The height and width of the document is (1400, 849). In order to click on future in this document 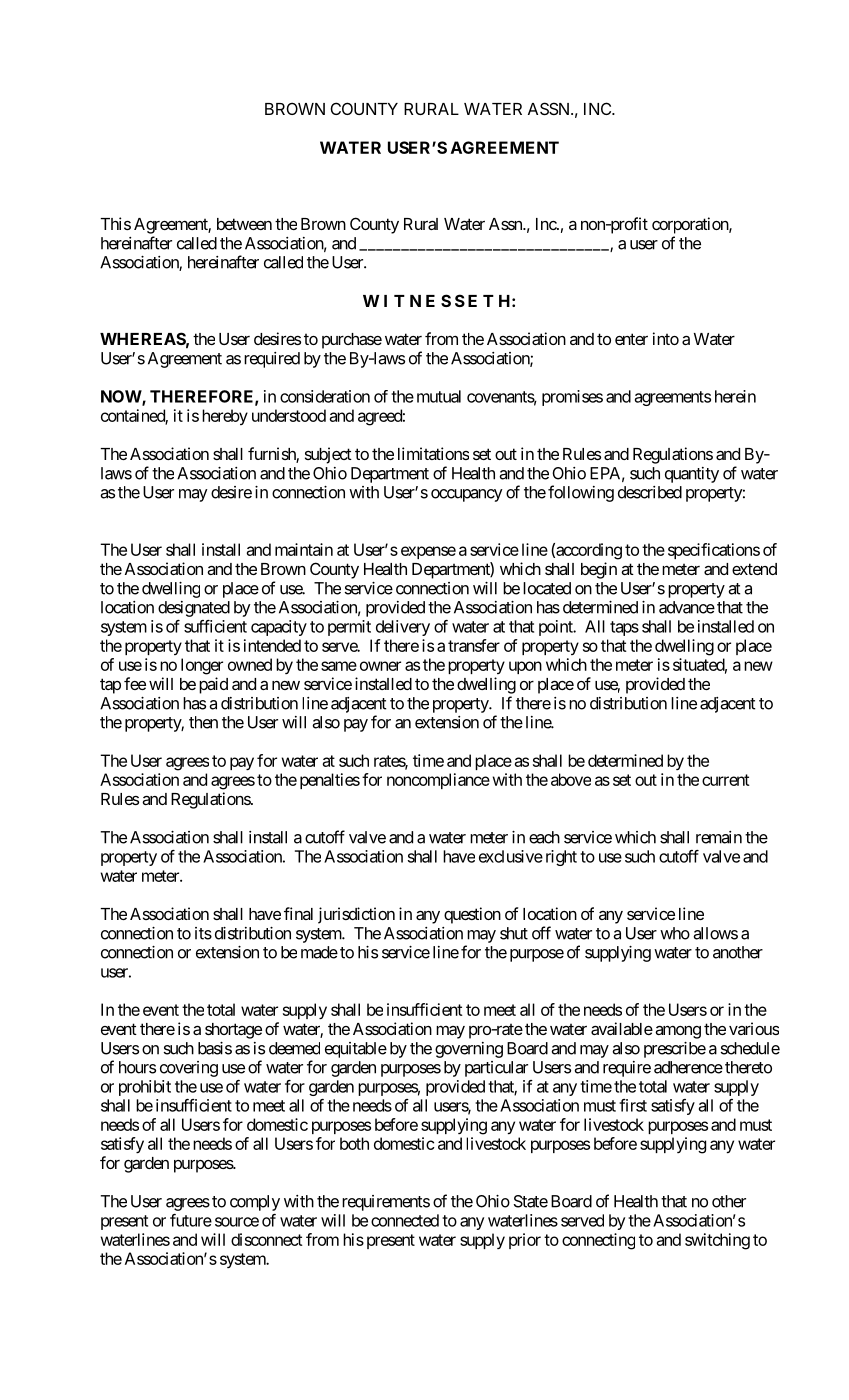, I will do `click(191, 1220)`.
